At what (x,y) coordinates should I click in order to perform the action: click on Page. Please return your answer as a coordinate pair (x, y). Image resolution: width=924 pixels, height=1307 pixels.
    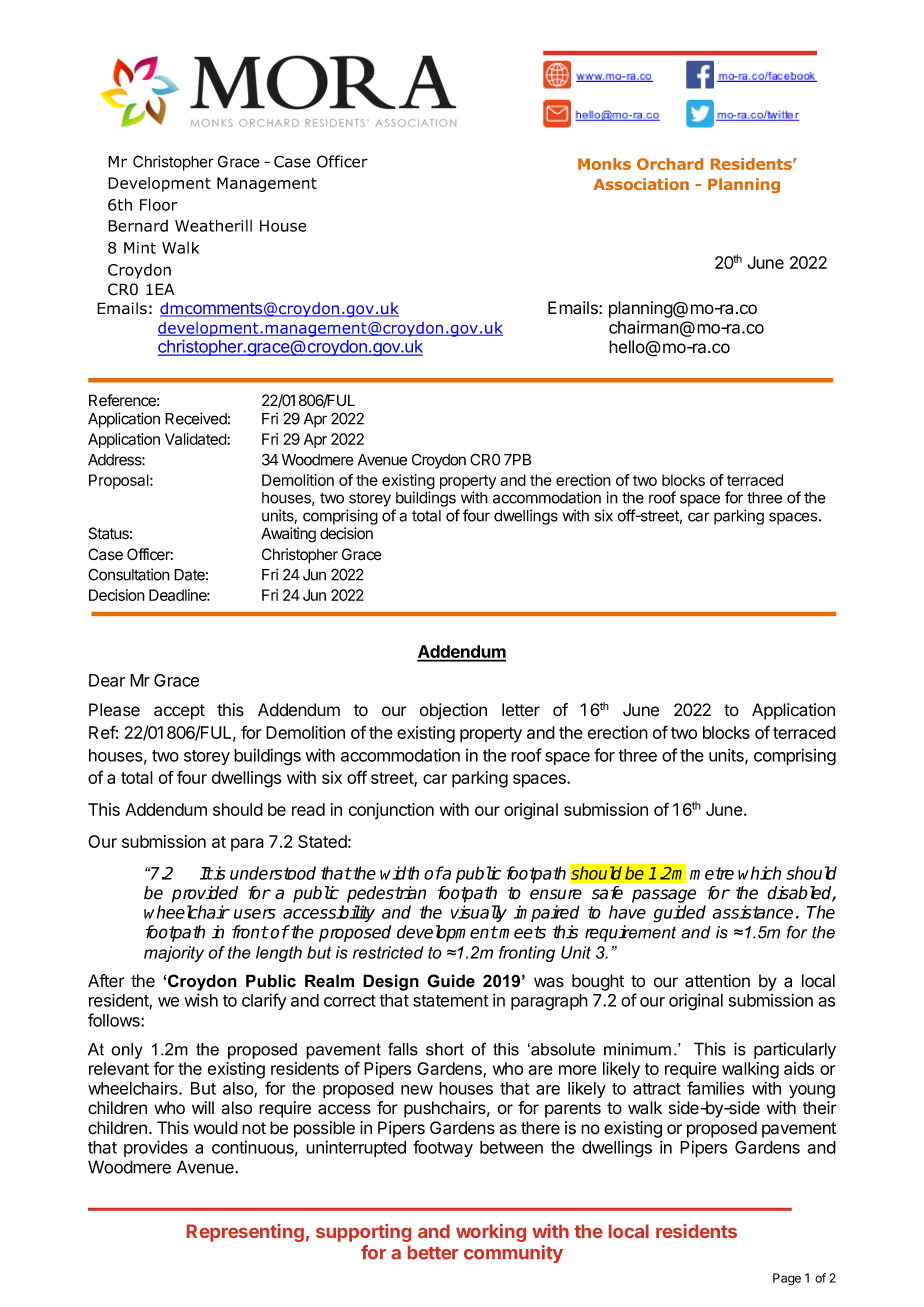
    Looking at the image, I should click on (787, 1279).
